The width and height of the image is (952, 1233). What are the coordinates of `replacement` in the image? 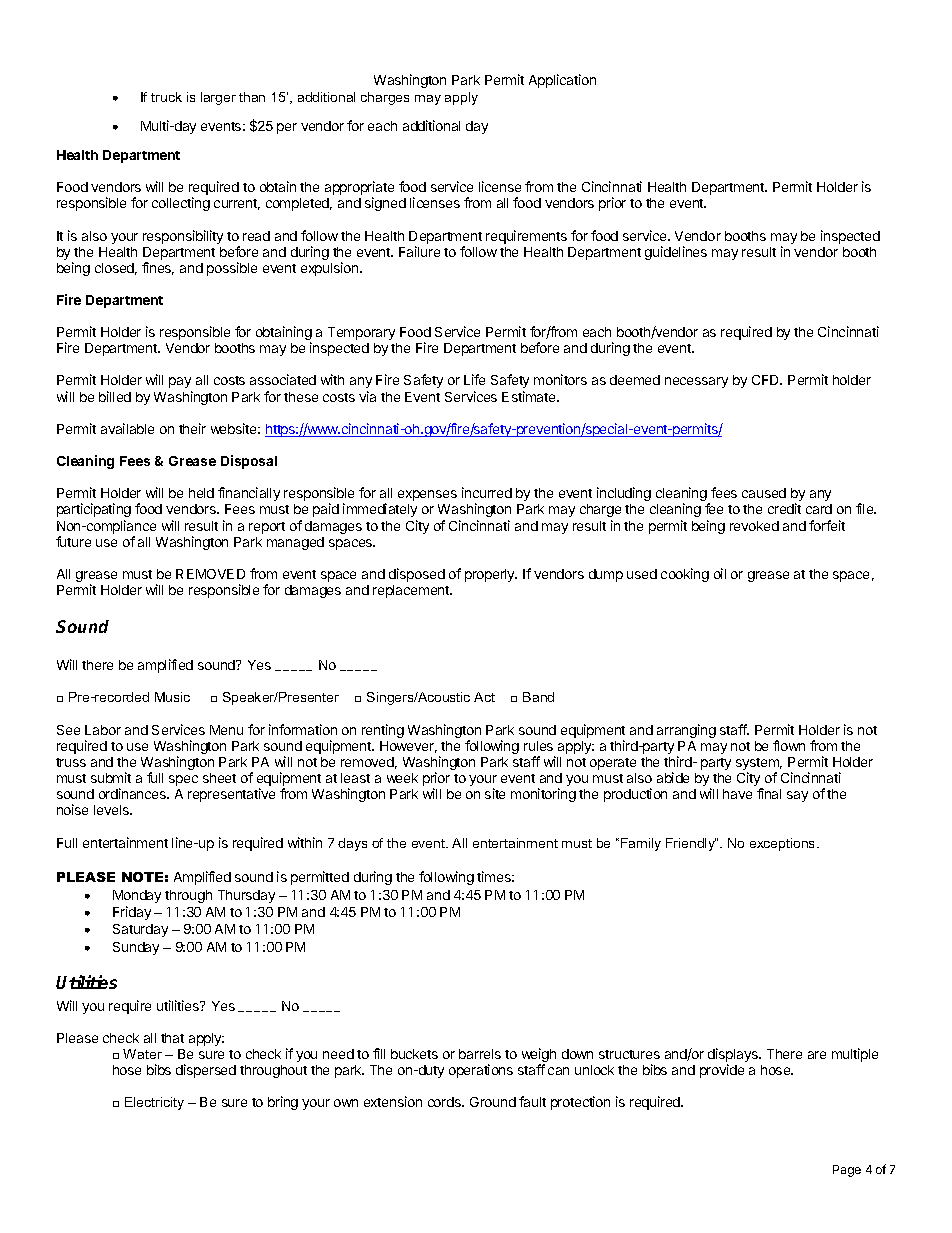 It's located at (412, 591).
